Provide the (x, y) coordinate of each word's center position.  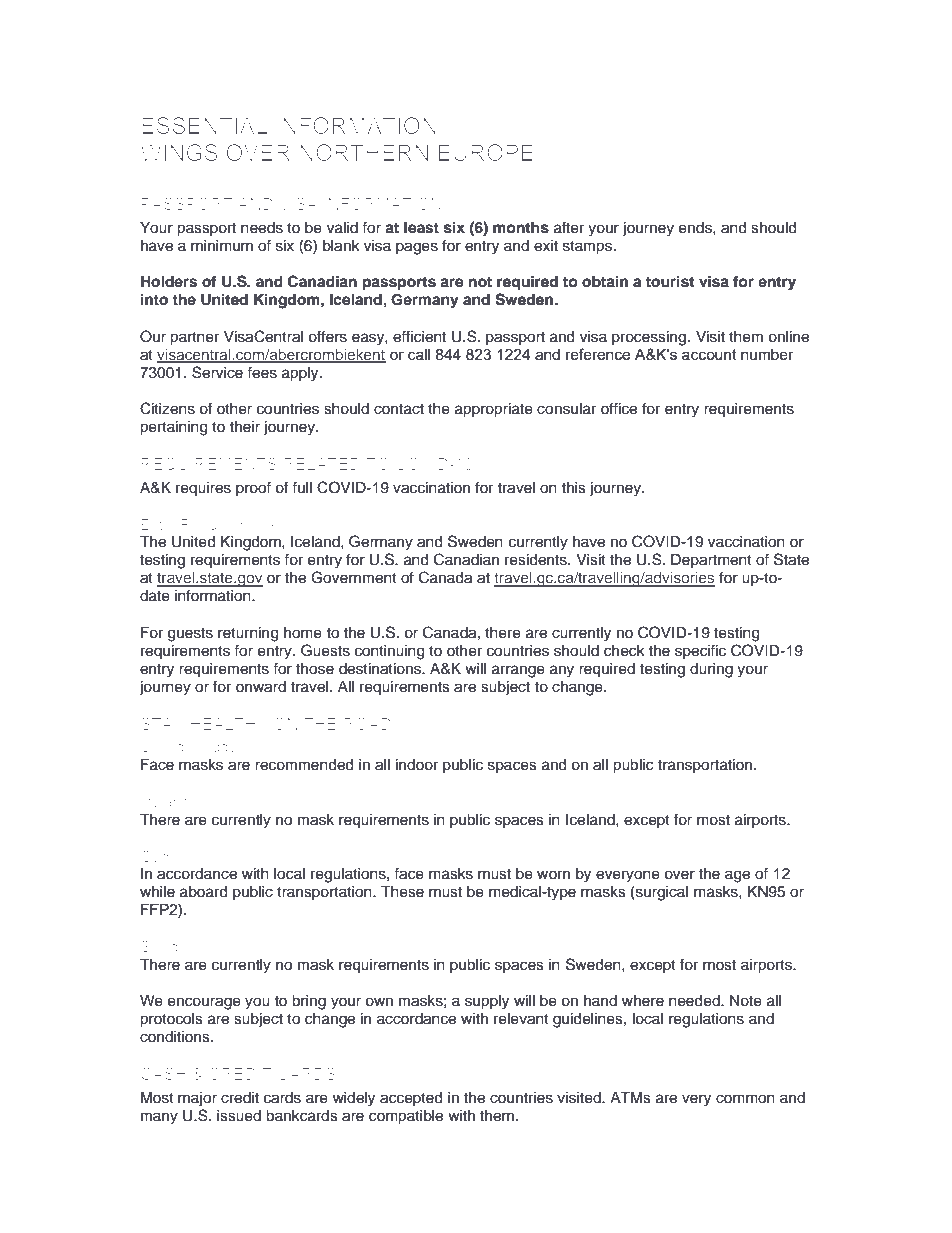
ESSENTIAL (205, 125)
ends (696, 228)
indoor (417, 765)
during (711, 670)
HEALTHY (229, 724)
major (197, 1099)
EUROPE (486, 152)
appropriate (494, 410)
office (619, 408)
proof (253, 488)
